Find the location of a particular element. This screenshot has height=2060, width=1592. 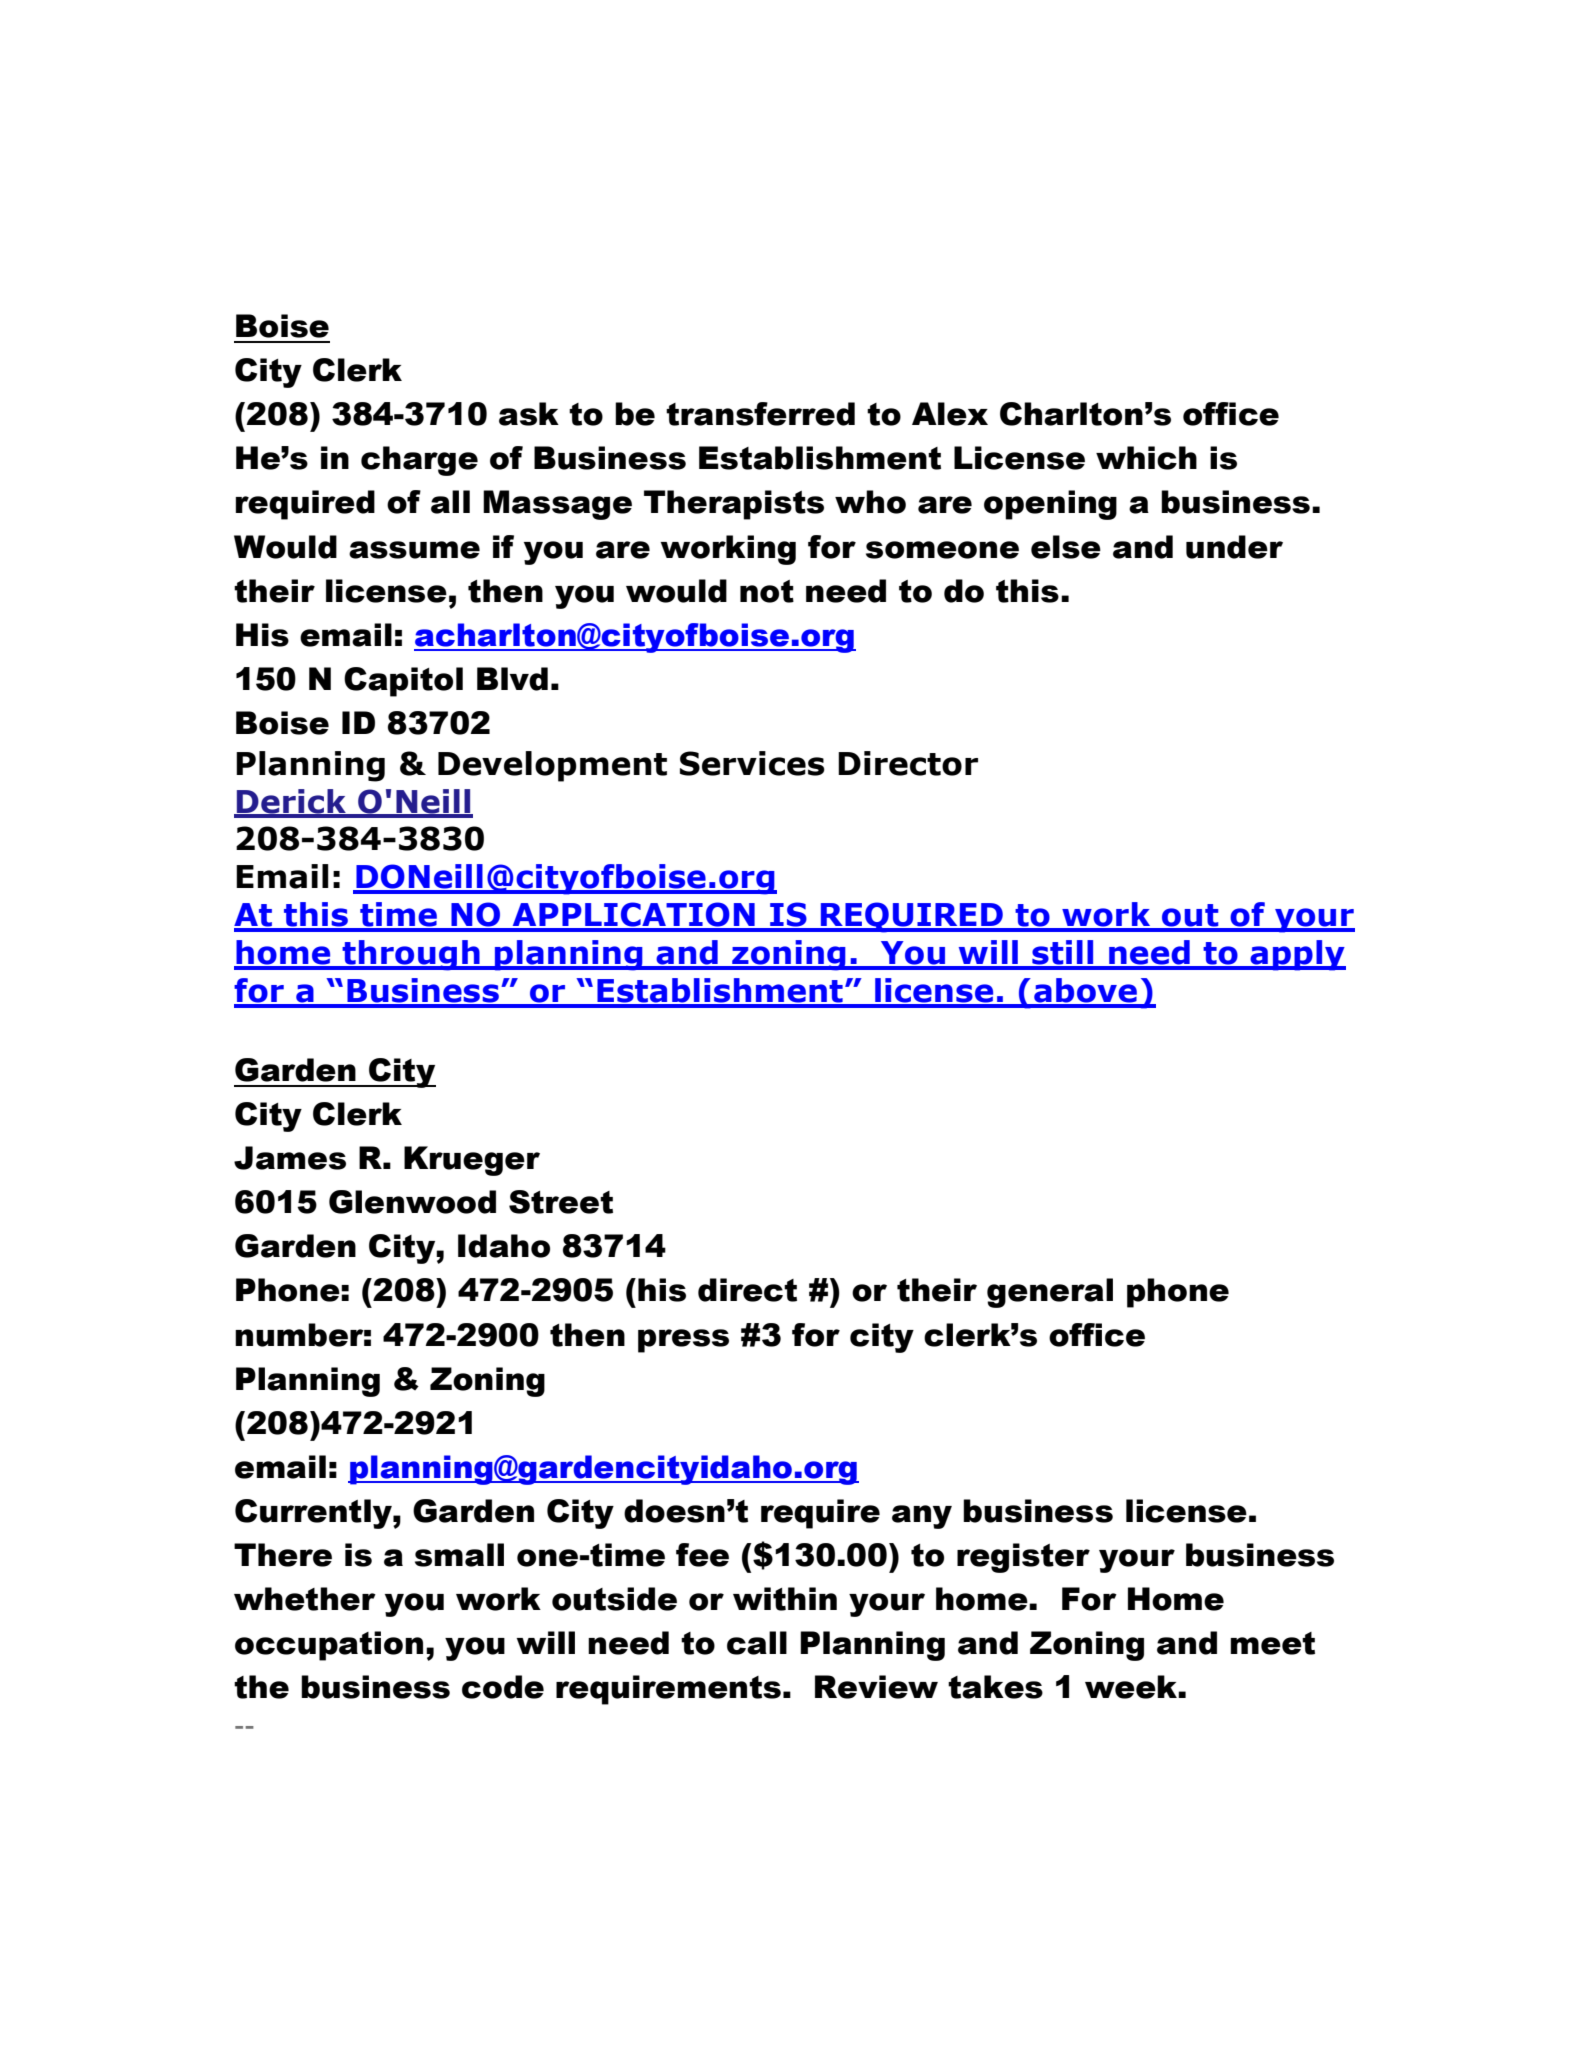

which is located at coordinates (1146, 458).
